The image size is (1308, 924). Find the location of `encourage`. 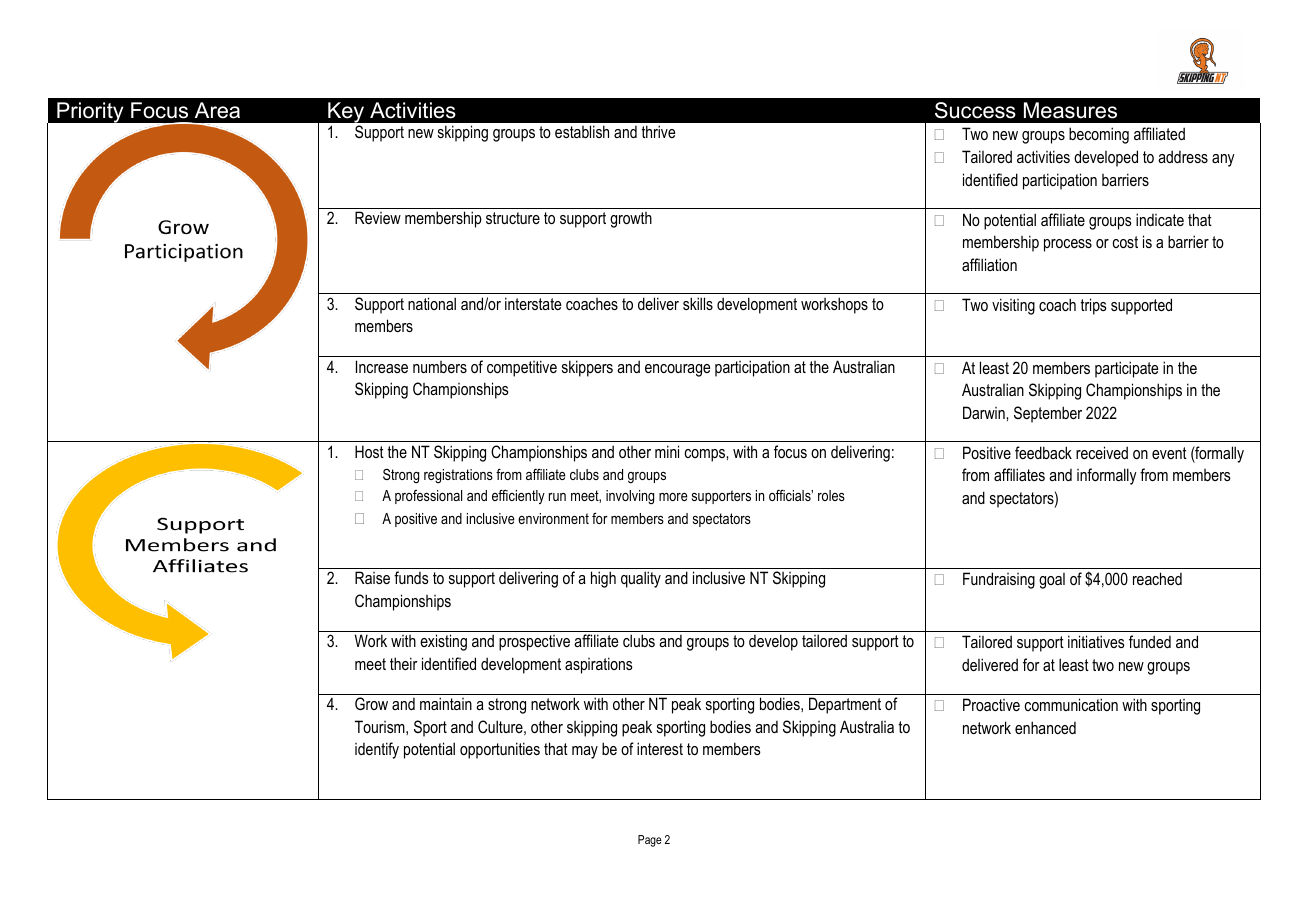

encourage is located at coordinates (677, 370).
